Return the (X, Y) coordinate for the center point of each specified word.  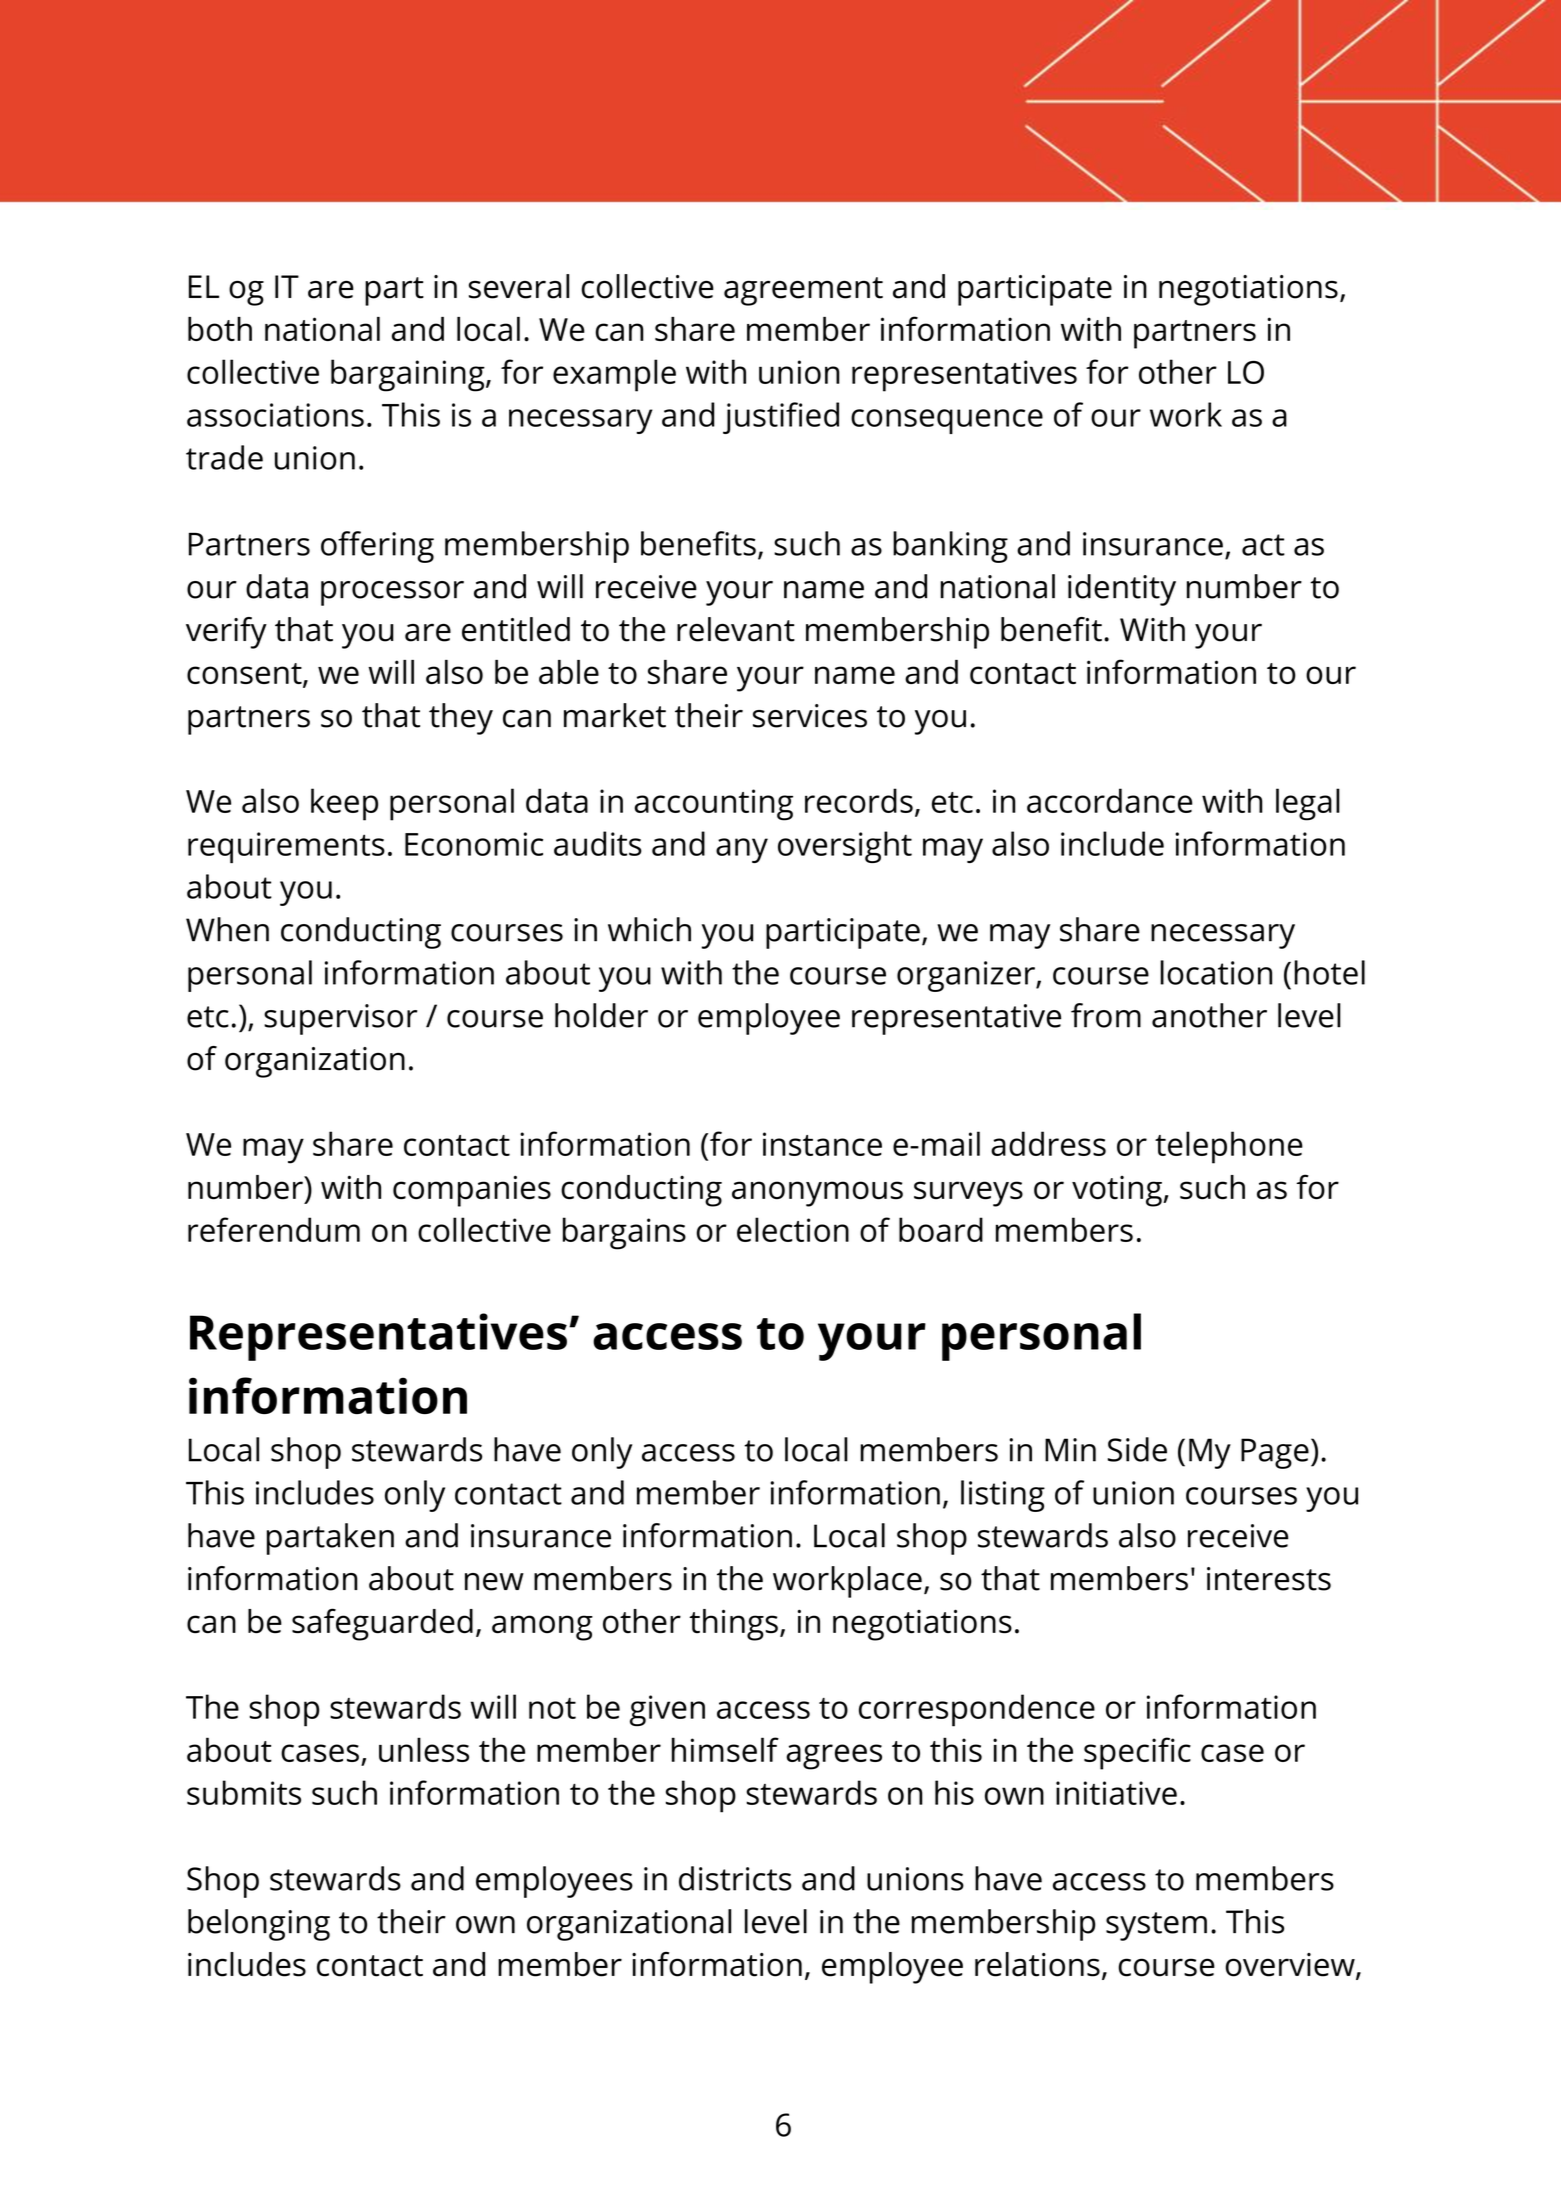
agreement (803, 291)
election (793, 1229)
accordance (1109, 800)
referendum (274, 1229)
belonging (259, 1925)
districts (735, 1878)
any (742, 850)
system (1156, 1926)
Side (1137, 1449)
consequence (947, 421)
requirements (286, 847)
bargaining (409, 375)
